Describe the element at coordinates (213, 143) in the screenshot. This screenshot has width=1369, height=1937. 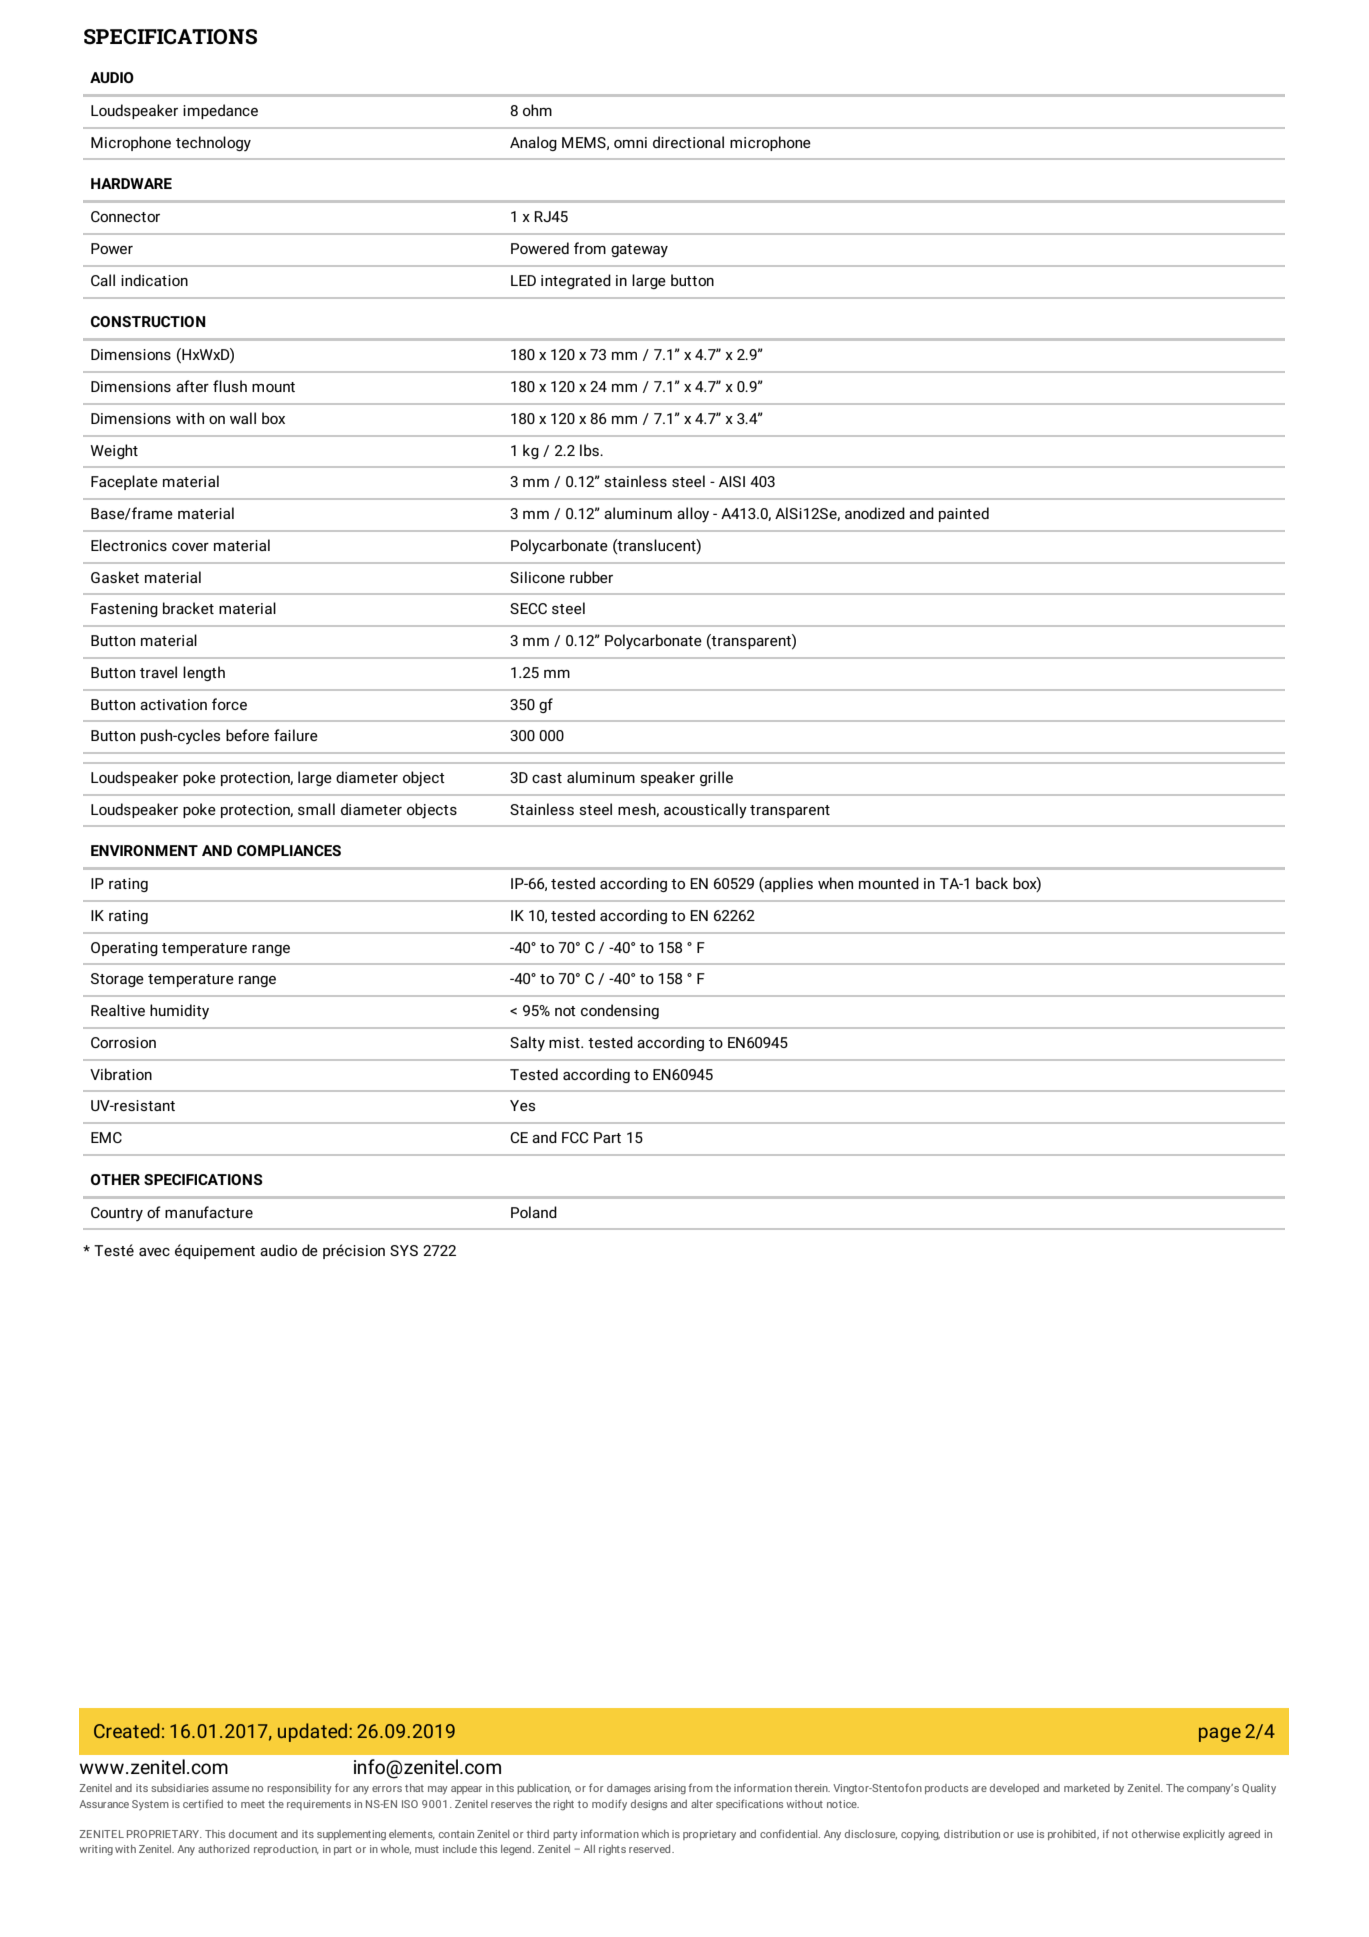
I see `technology` at that location.
